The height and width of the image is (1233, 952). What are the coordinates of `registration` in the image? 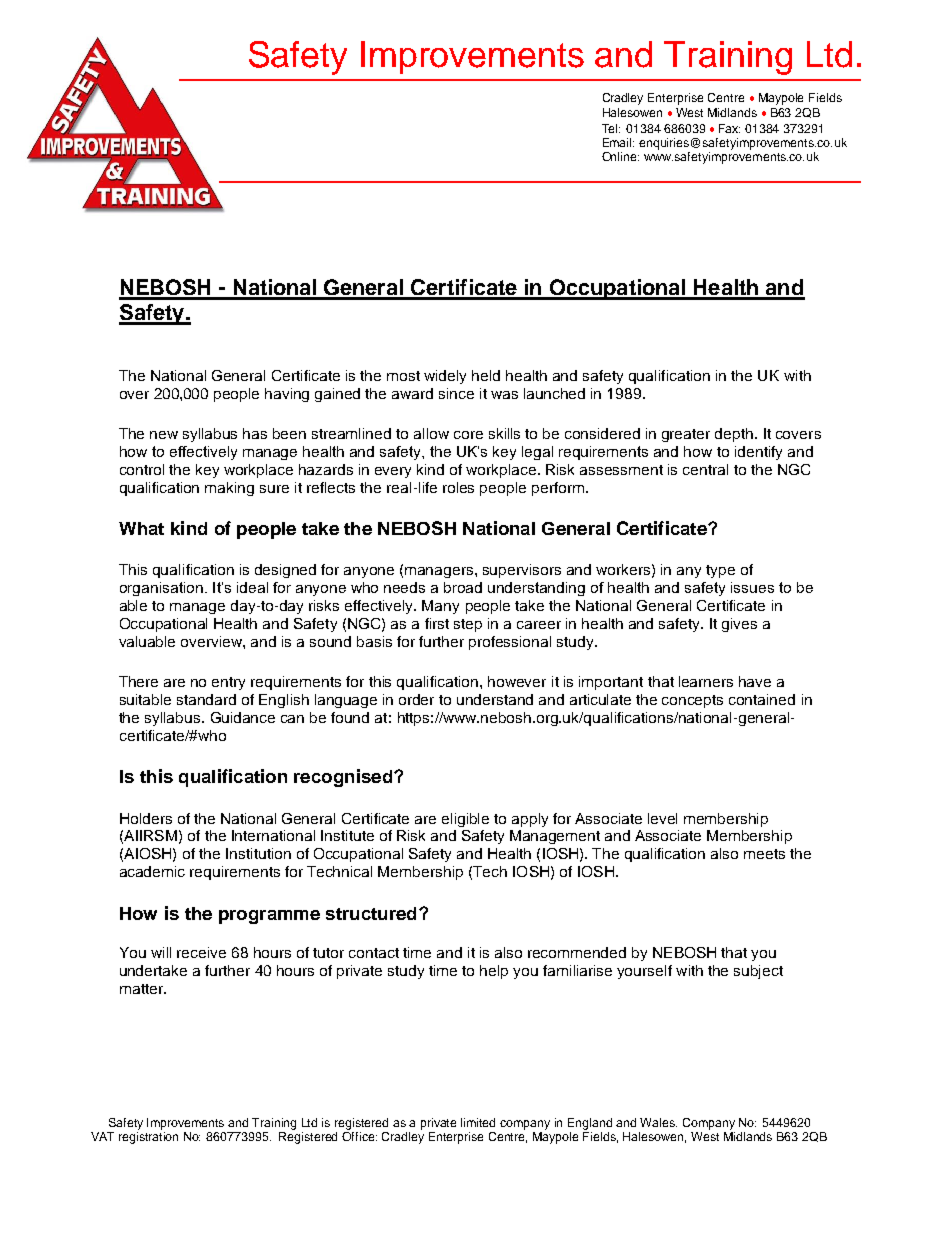 It's located at (148, 1138).
